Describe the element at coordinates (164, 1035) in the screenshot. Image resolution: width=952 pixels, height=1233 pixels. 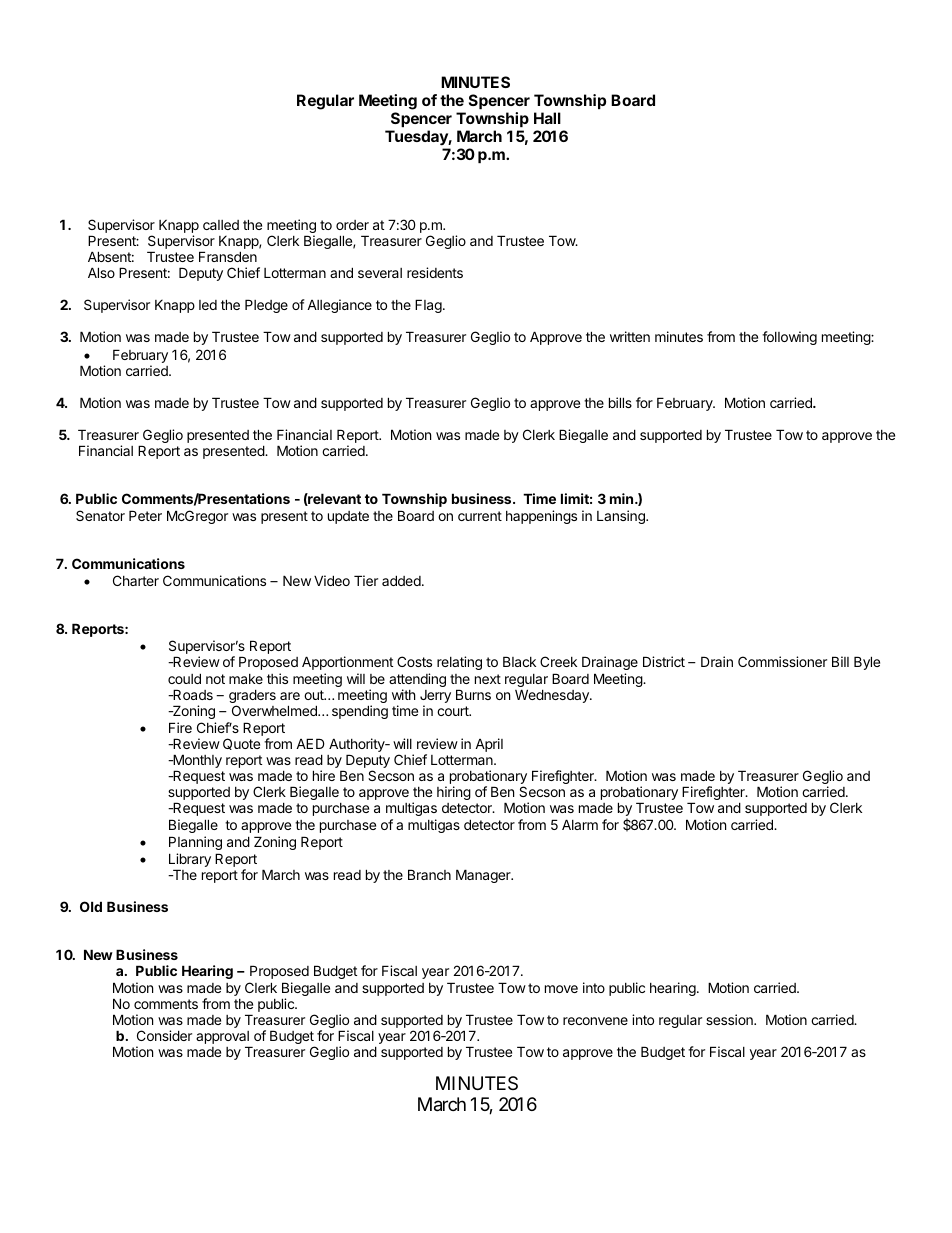
I see `Consider` at that location.
